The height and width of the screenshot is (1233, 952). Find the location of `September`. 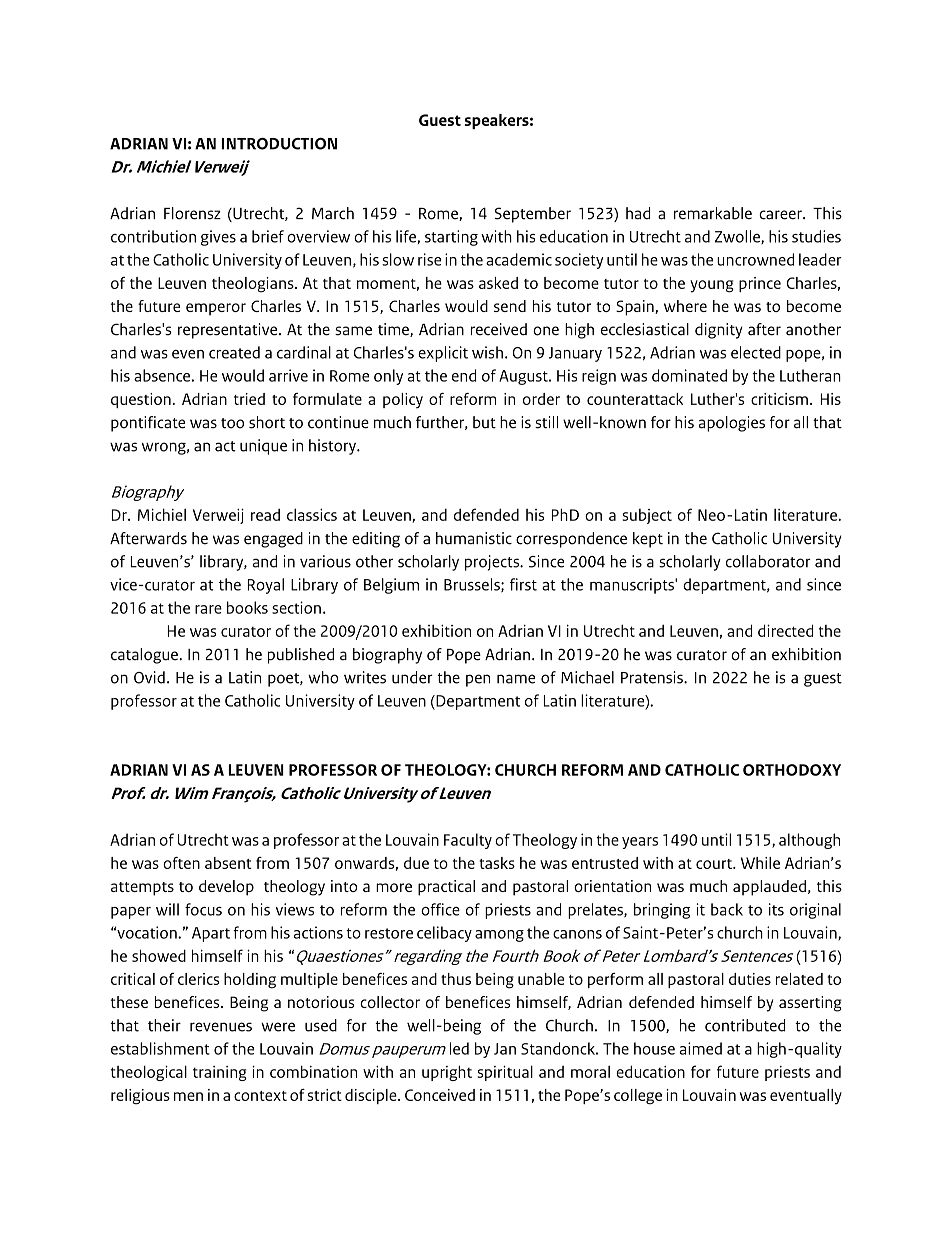

September is located at coordinates (532, 215).
